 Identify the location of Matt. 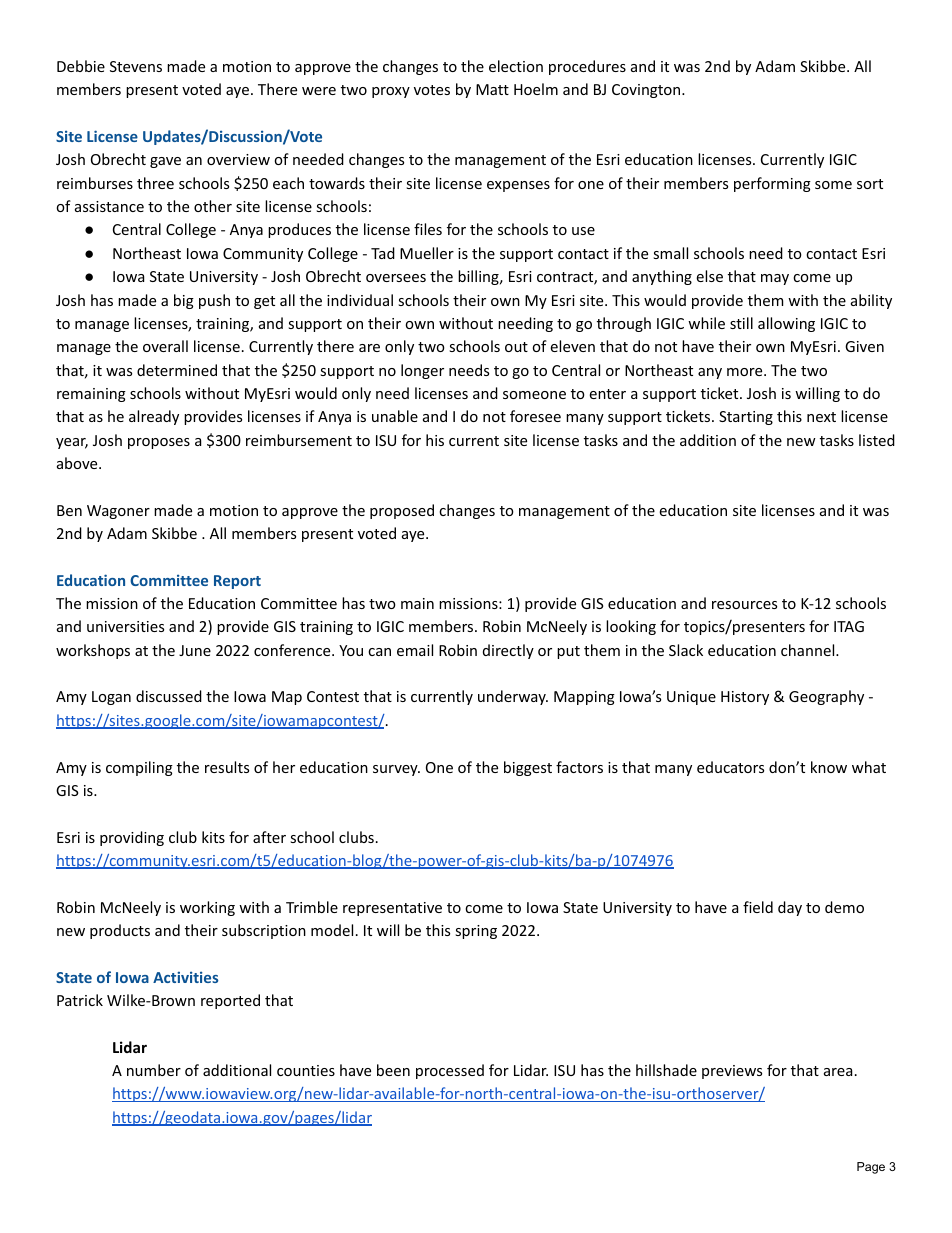
(492, 89).
